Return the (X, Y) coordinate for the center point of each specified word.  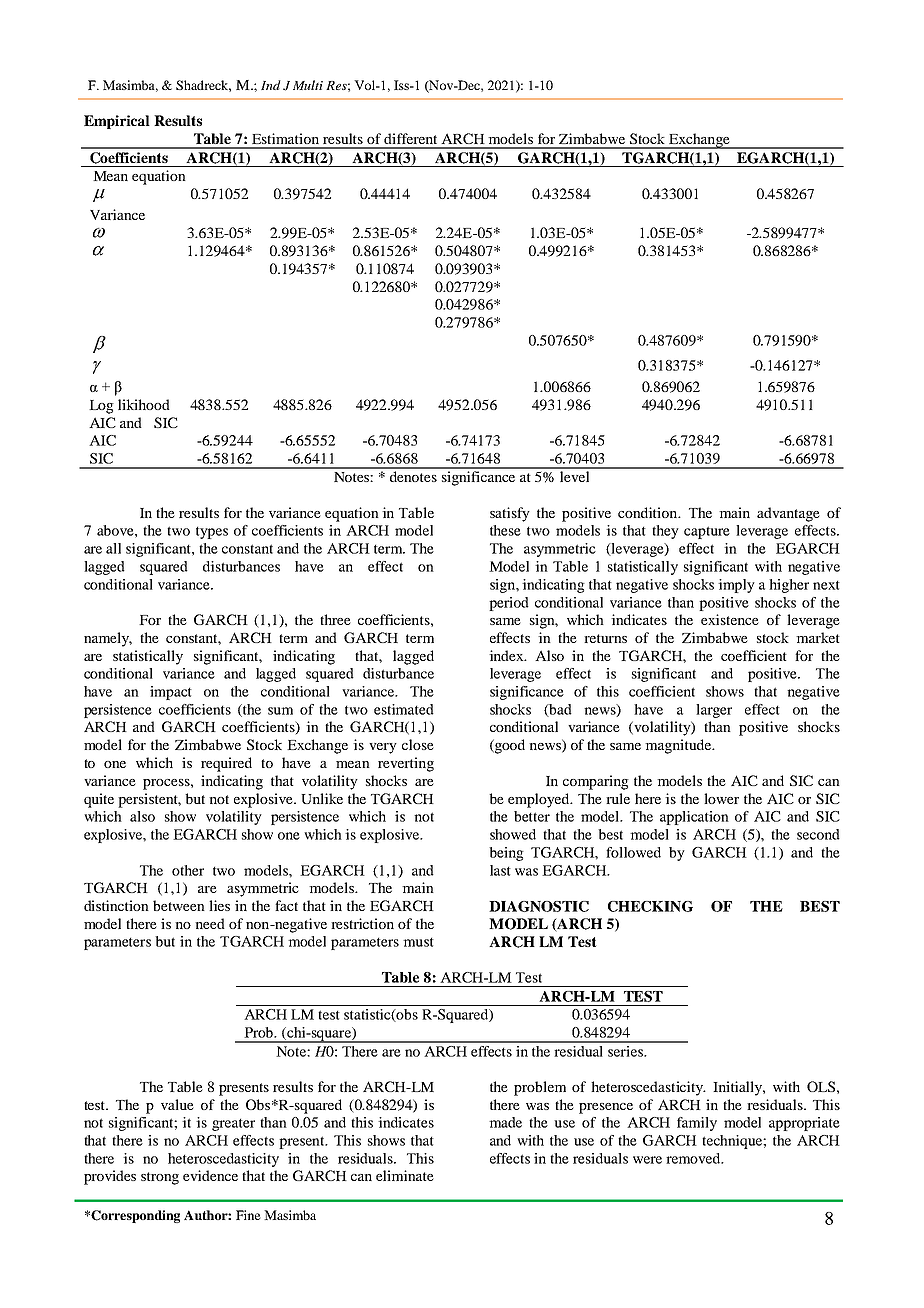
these (505, 530)
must (418, 942)
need (210, 923)
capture (707, 532)
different (410, 138)
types (212, 533)
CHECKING (650, 906)
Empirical (117, 122)
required (226, 764)
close (418, 744)
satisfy (510, 514)
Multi (308, 85)
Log (101, 407)
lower (721, 798)
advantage (788, 514)
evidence (210, 1175)
